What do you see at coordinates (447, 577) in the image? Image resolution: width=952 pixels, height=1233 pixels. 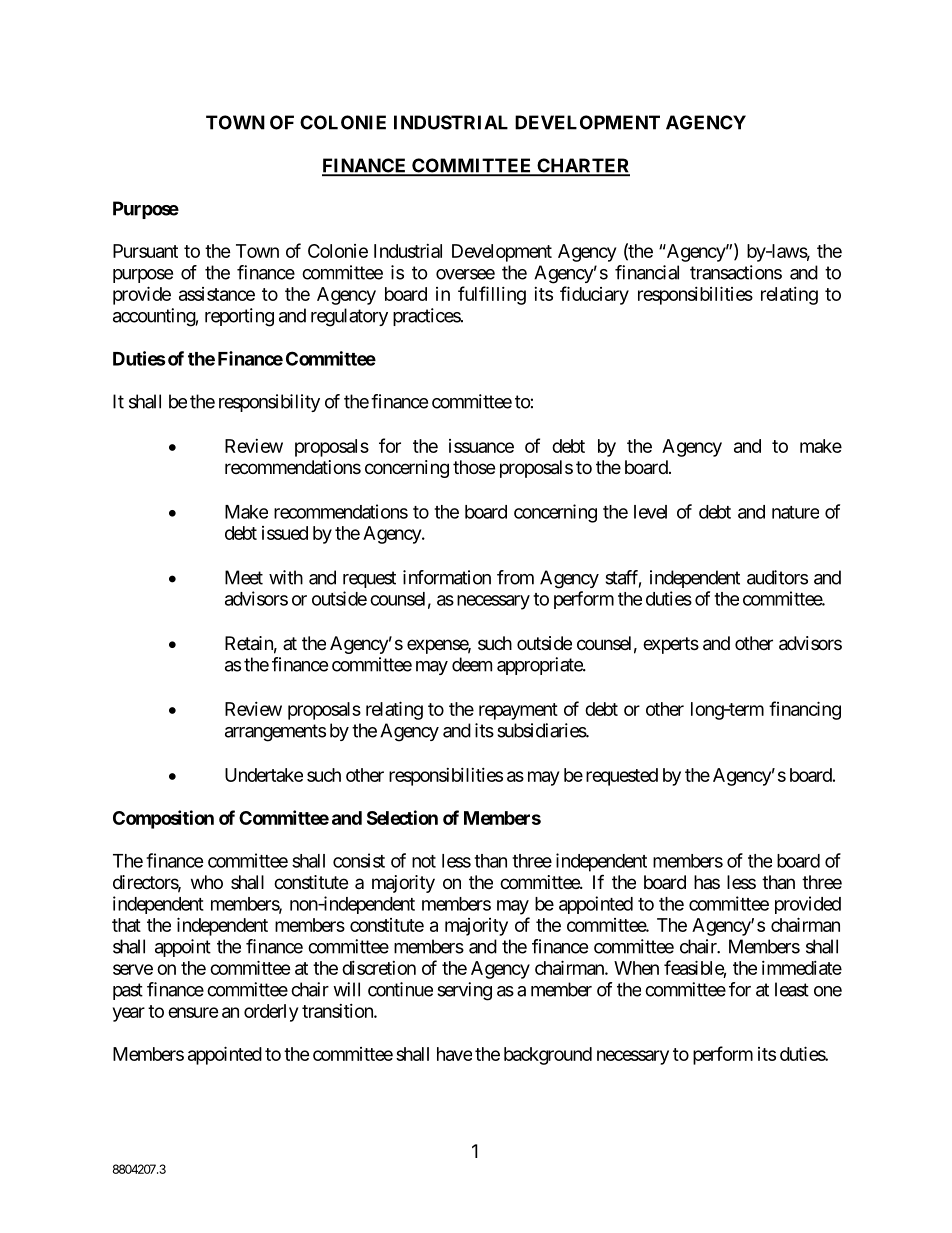 I see `information` at bounding box center [447, 577].
